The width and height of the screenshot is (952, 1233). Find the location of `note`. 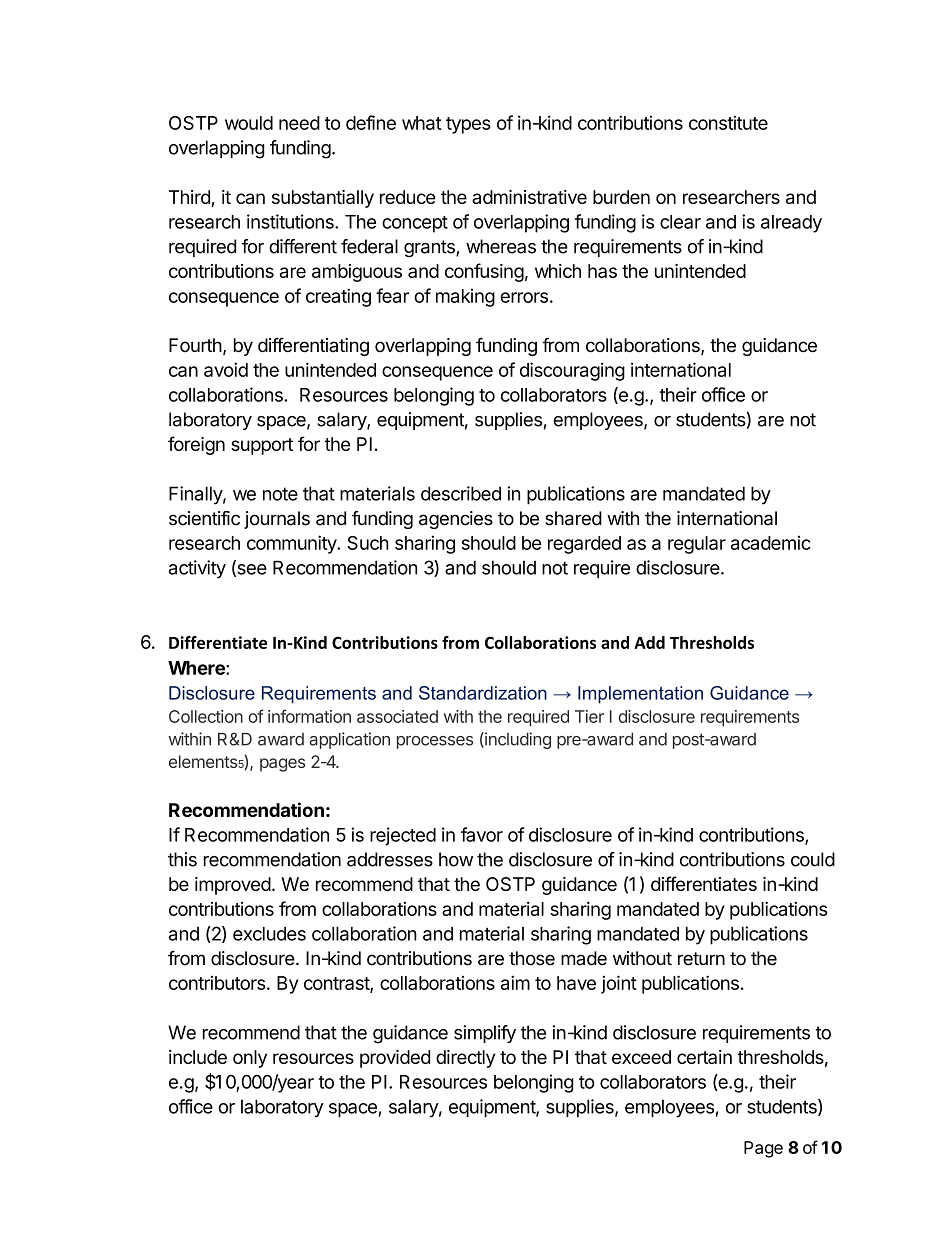

note is located at coordinates (280, 494).
